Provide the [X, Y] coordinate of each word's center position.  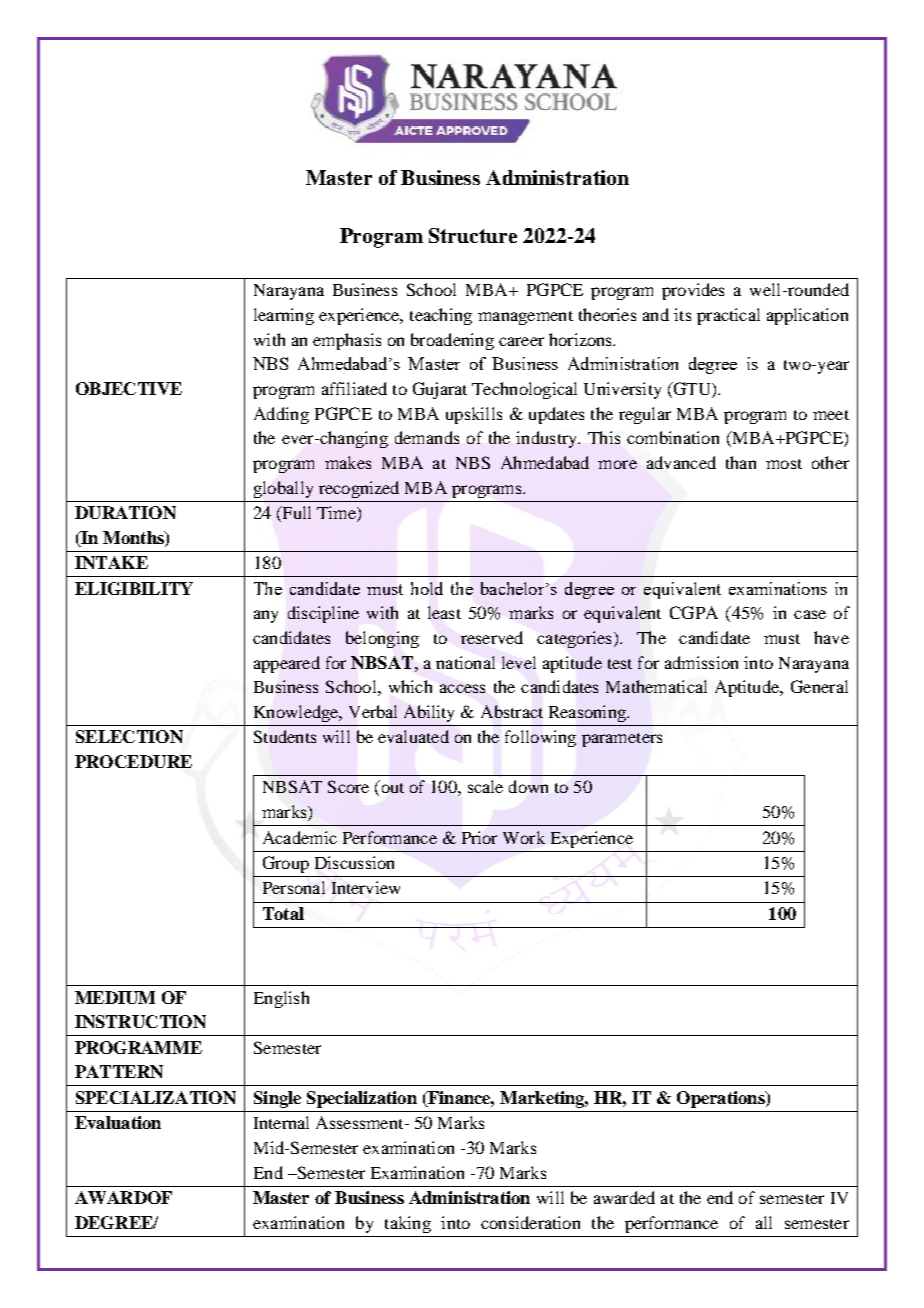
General [819, 686]
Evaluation [118, 1122]
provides [693, 291]
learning [284, 316]
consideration [530, 1222]
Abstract [512, 711]
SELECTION [129, 736]
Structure [473, 235]
